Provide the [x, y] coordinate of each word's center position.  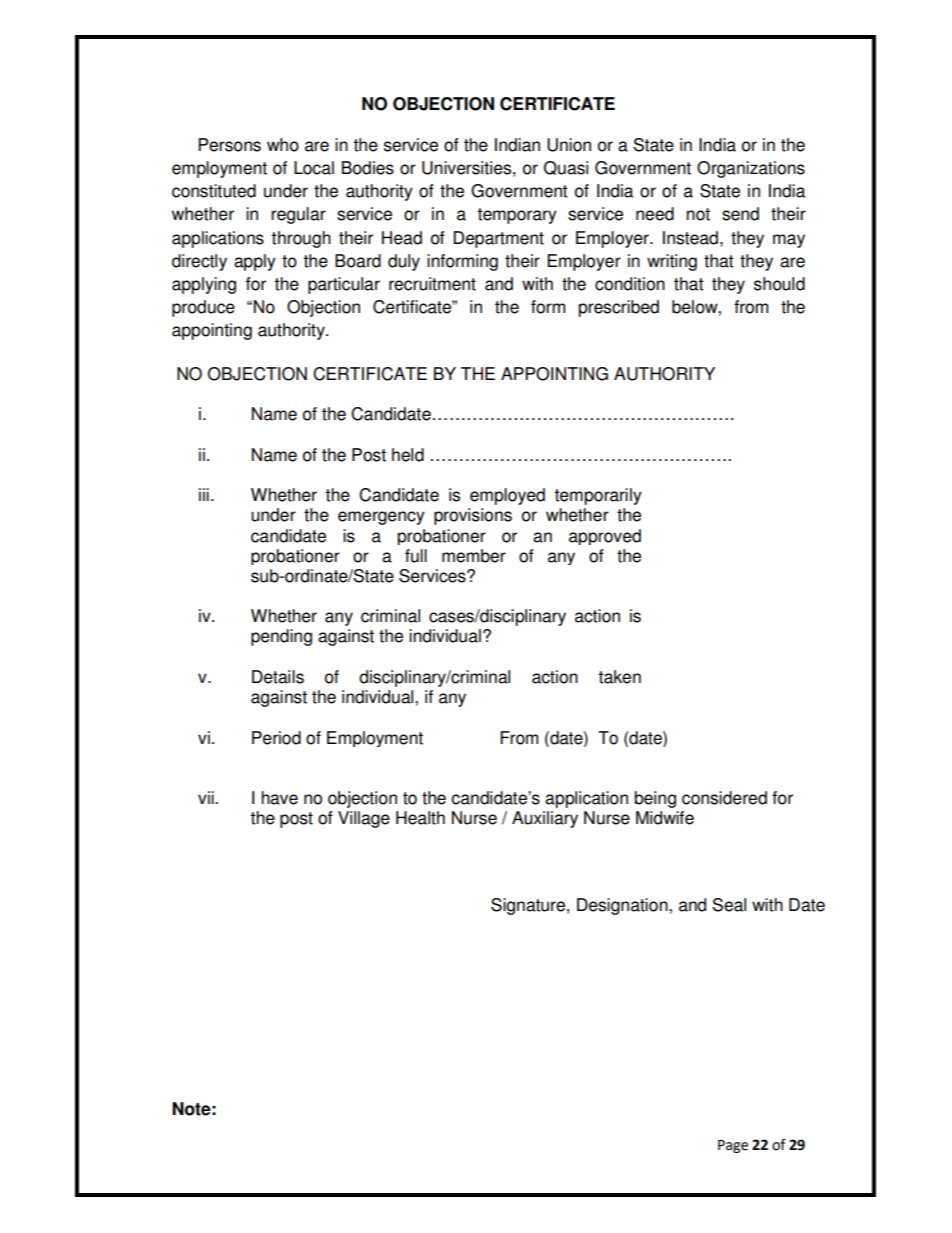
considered [724, 798]
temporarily [598, 496]
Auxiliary [545, 819]
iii [204, 494]
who [283, 145]
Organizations [751, 169]
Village [364, 819]
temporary [517, 216]
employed [507, 496]
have [279, 798]
